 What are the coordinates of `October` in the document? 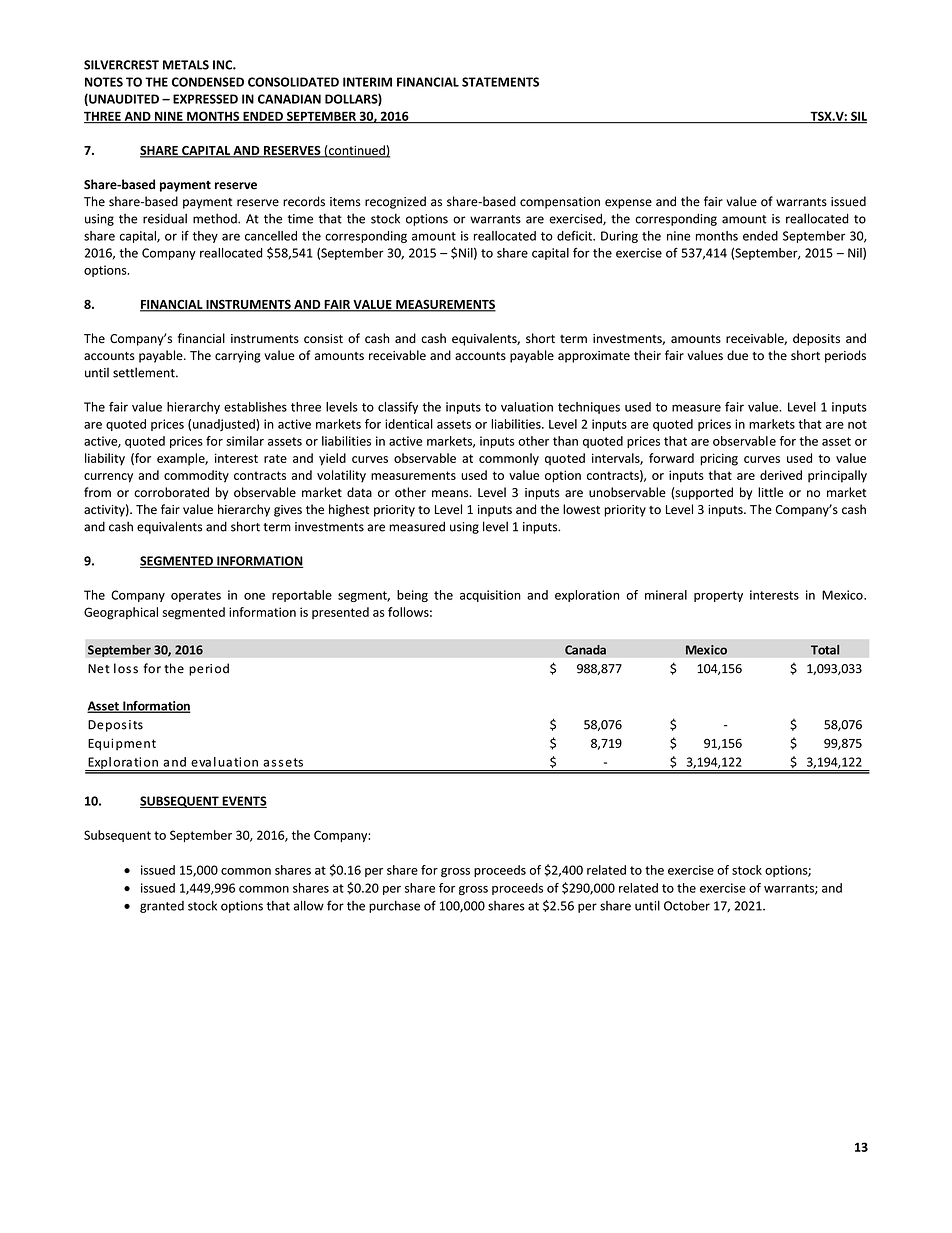 It's located at (687, 905).
